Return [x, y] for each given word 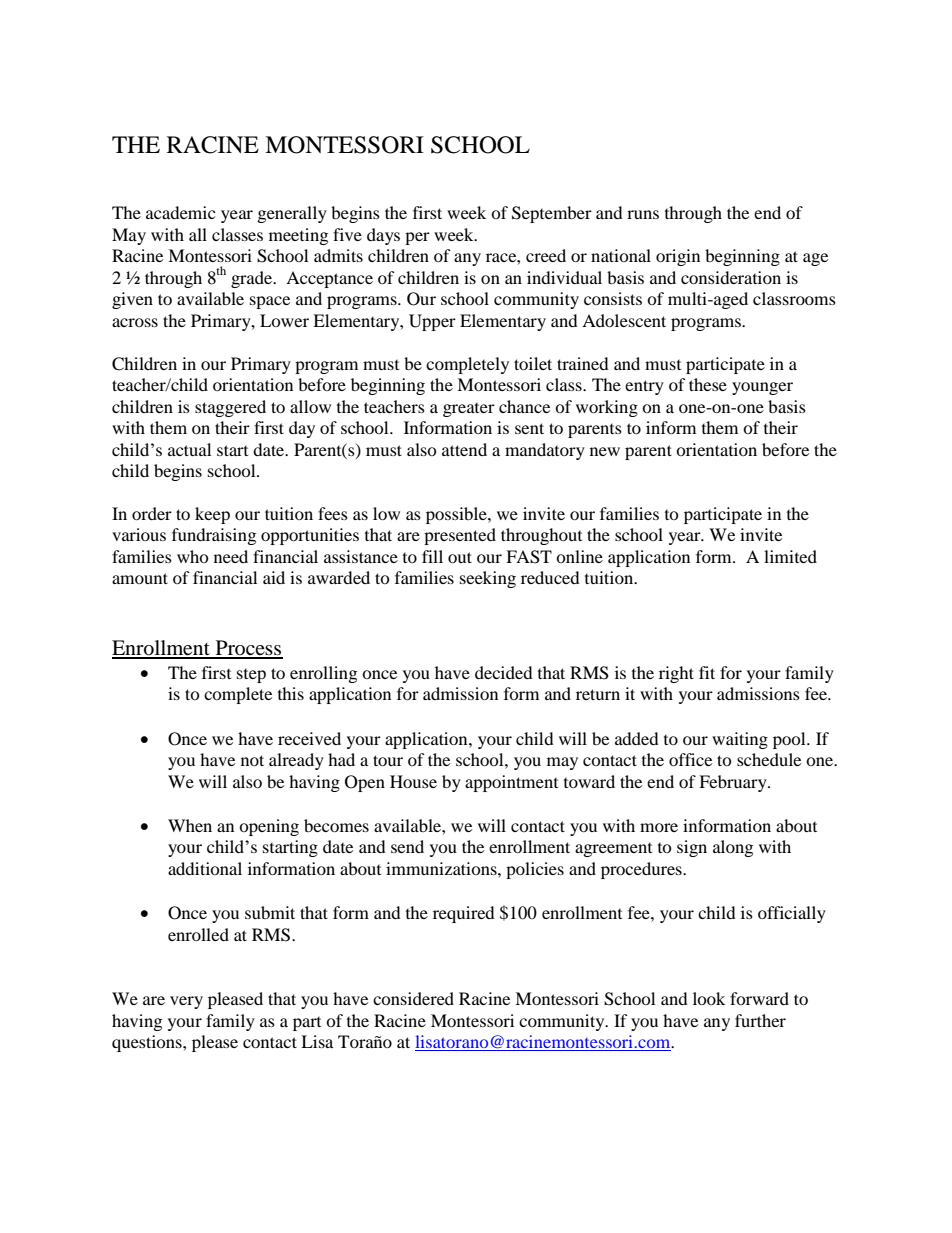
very [186, 1002]
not [252, 760]
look [709, 998]
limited [790, 556]
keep [212, 515]
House [413, 781]
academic [180, 212]
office [690, 759]
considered [413, 998]
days [383, 236]
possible [457, 515]
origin [678, 257]
